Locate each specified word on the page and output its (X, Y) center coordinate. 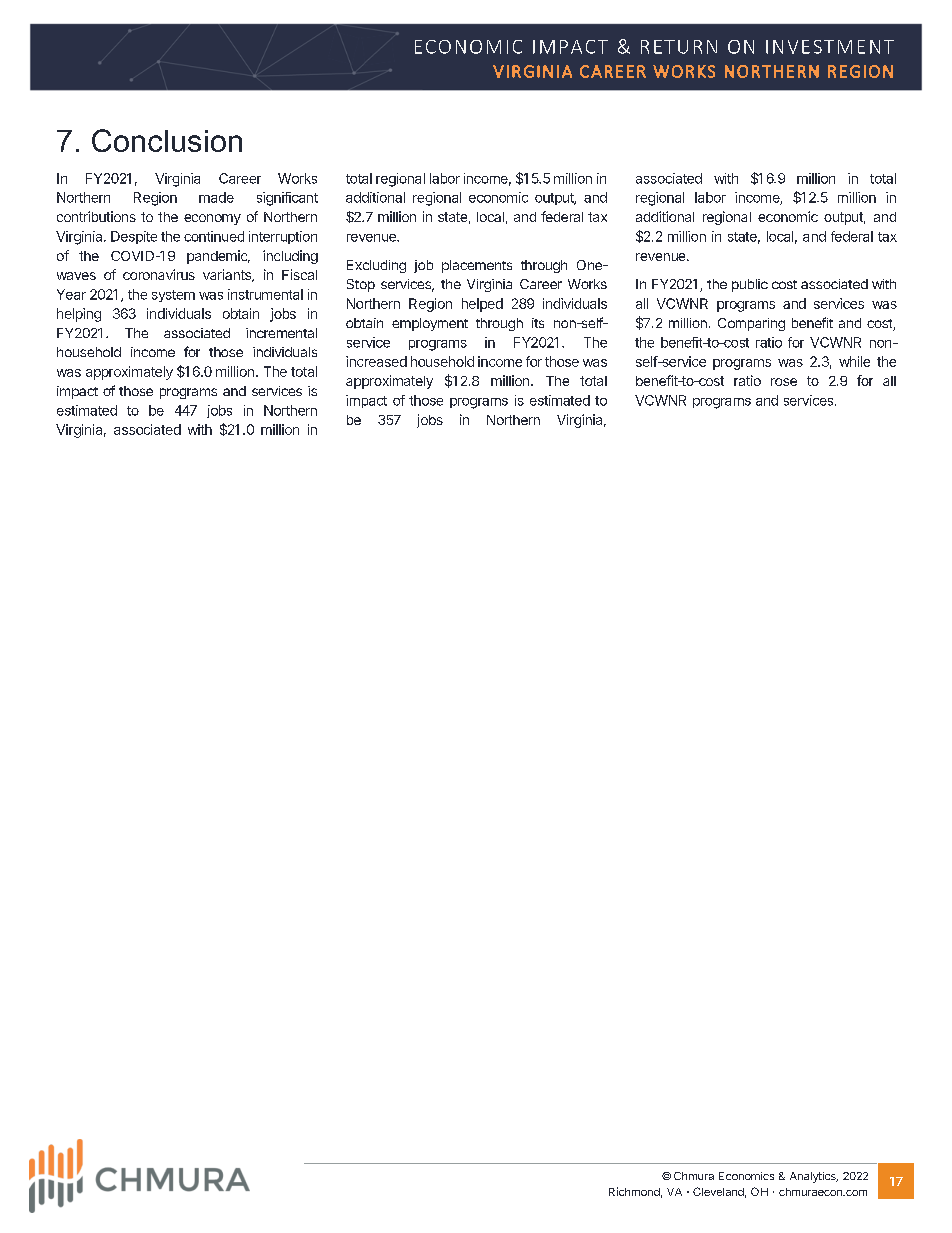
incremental (281, 333)
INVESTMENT (830, 47)
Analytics (814, 1177)
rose (784, 382)
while (854, 361)
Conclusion (167, 140)
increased (376, 361)
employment (430, 324)
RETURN (679, 47)
